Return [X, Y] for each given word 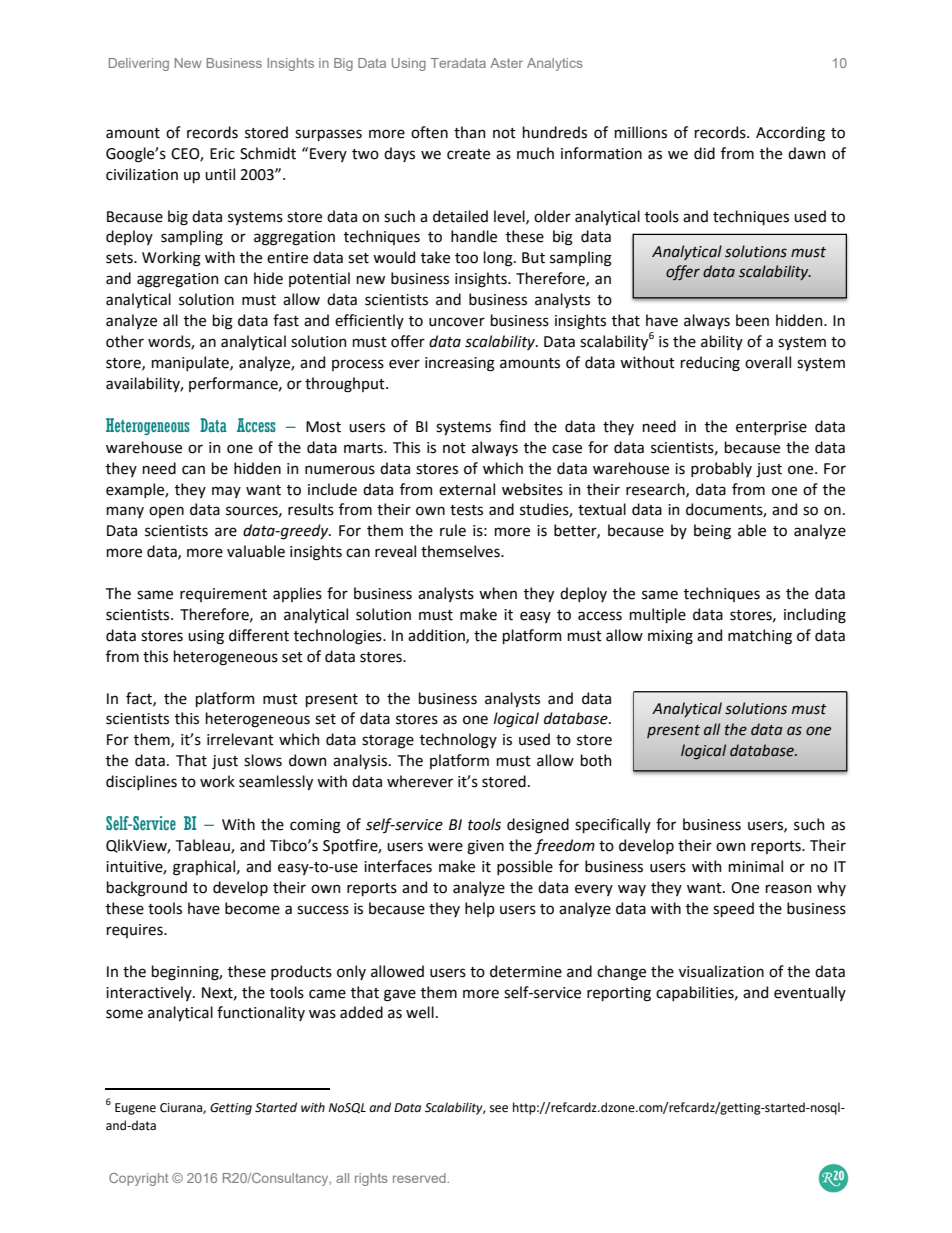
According [790, 134]
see [499, 1109]
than [469, 132]
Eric [222, 154]
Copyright [139, 1179]
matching [760, 637]
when [498, 593]
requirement [223, 595]
